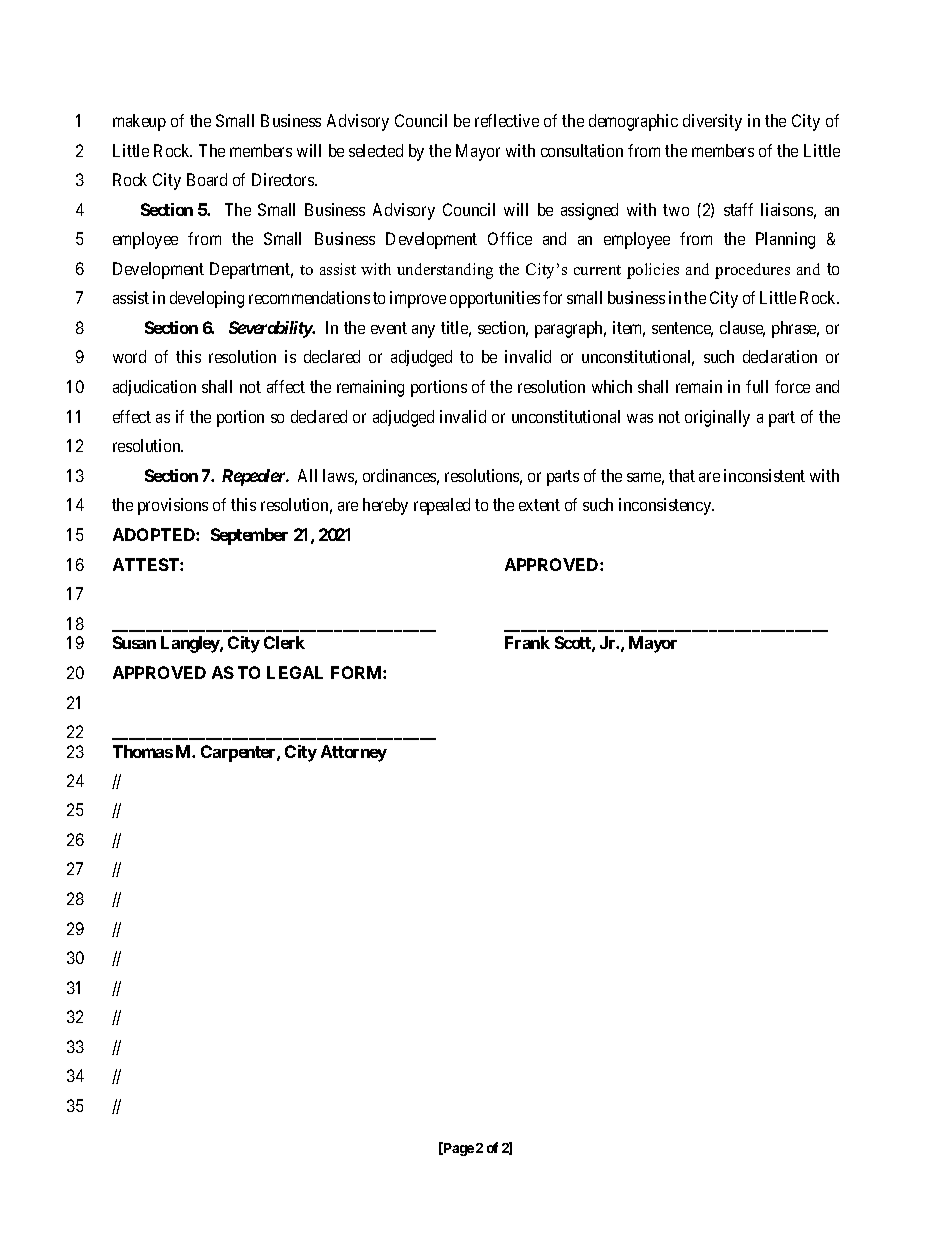 The image size is (952, 1233). What do you see at coordinates (132, 416) in the image?
I see `effect` at bounding box center [132, 416].
